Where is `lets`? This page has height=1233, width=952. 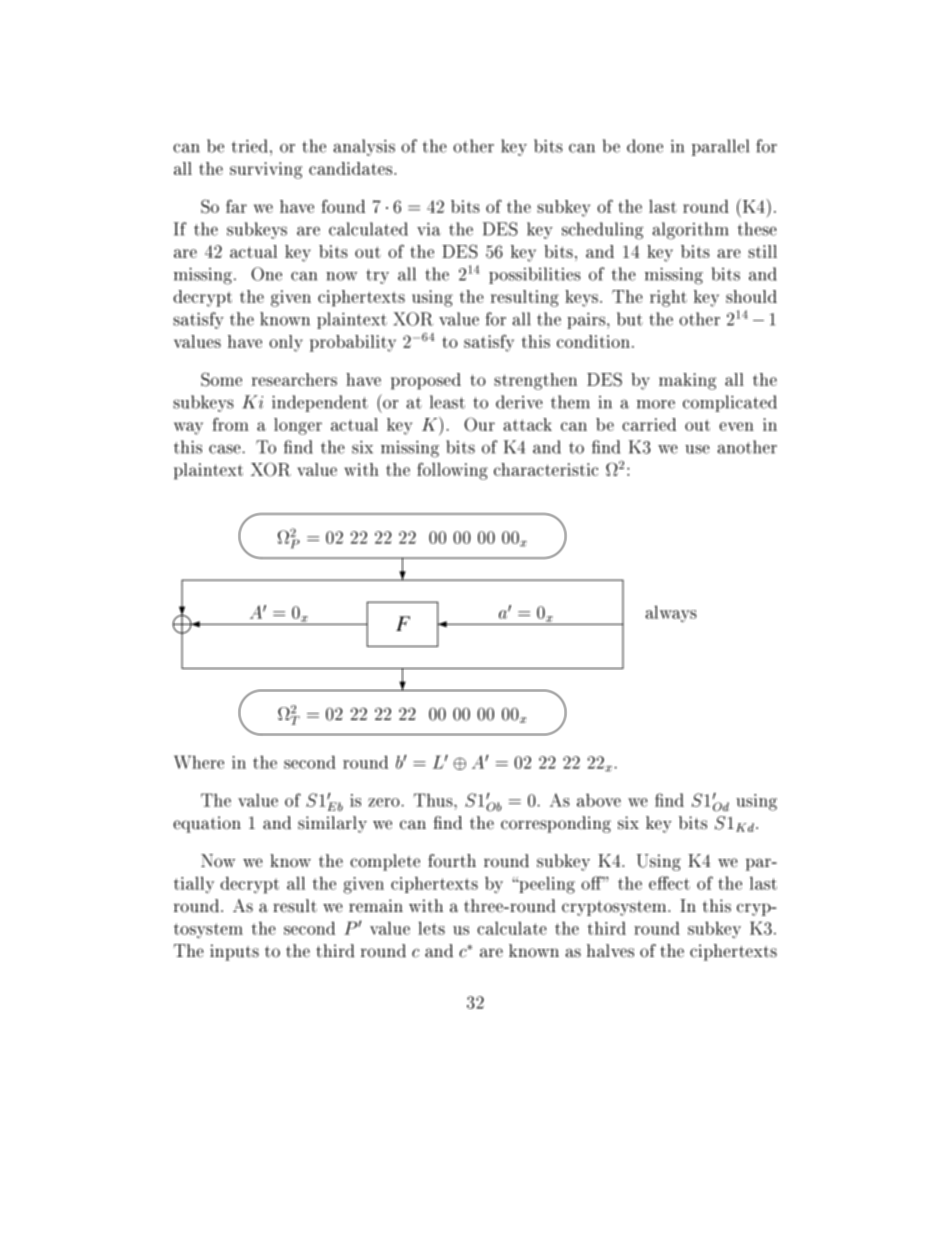
lets is located at coordinates (431, 928).
